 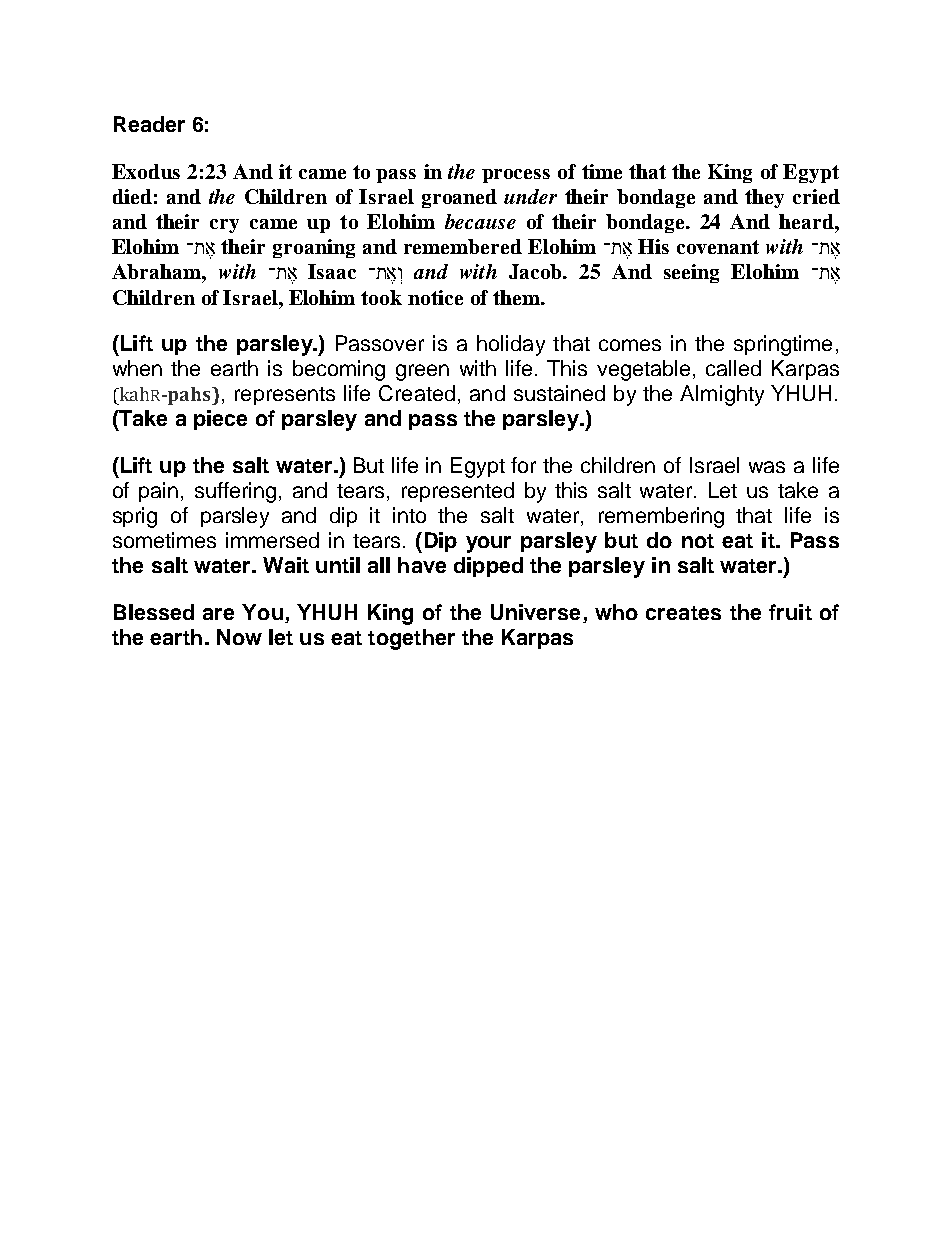 What do you see at coordinates (764, 198) in the screenshot?
I see `they` at bounding box center [764, 198].
